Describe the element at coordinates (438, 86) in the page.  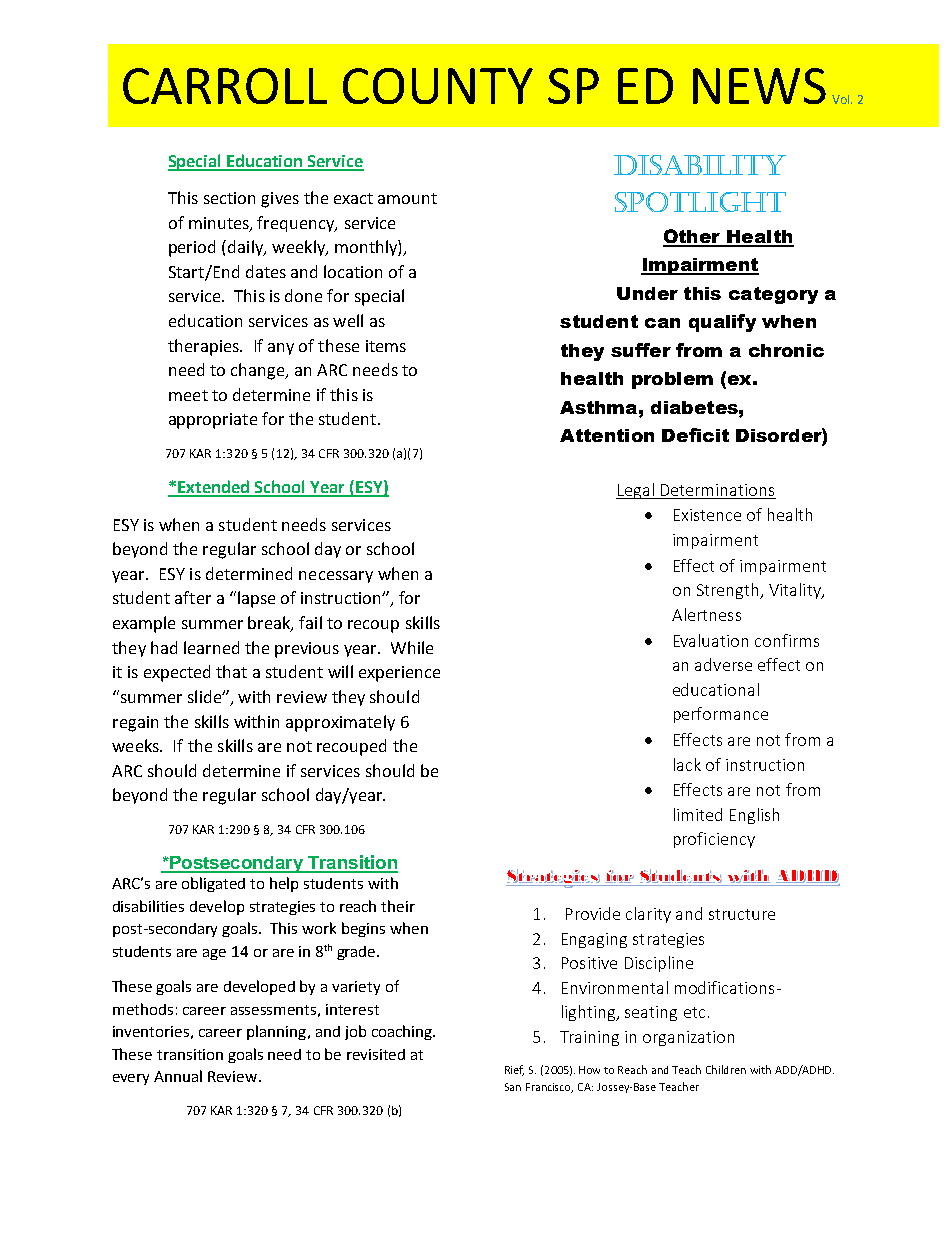
I see `COUNTY` at that location.
